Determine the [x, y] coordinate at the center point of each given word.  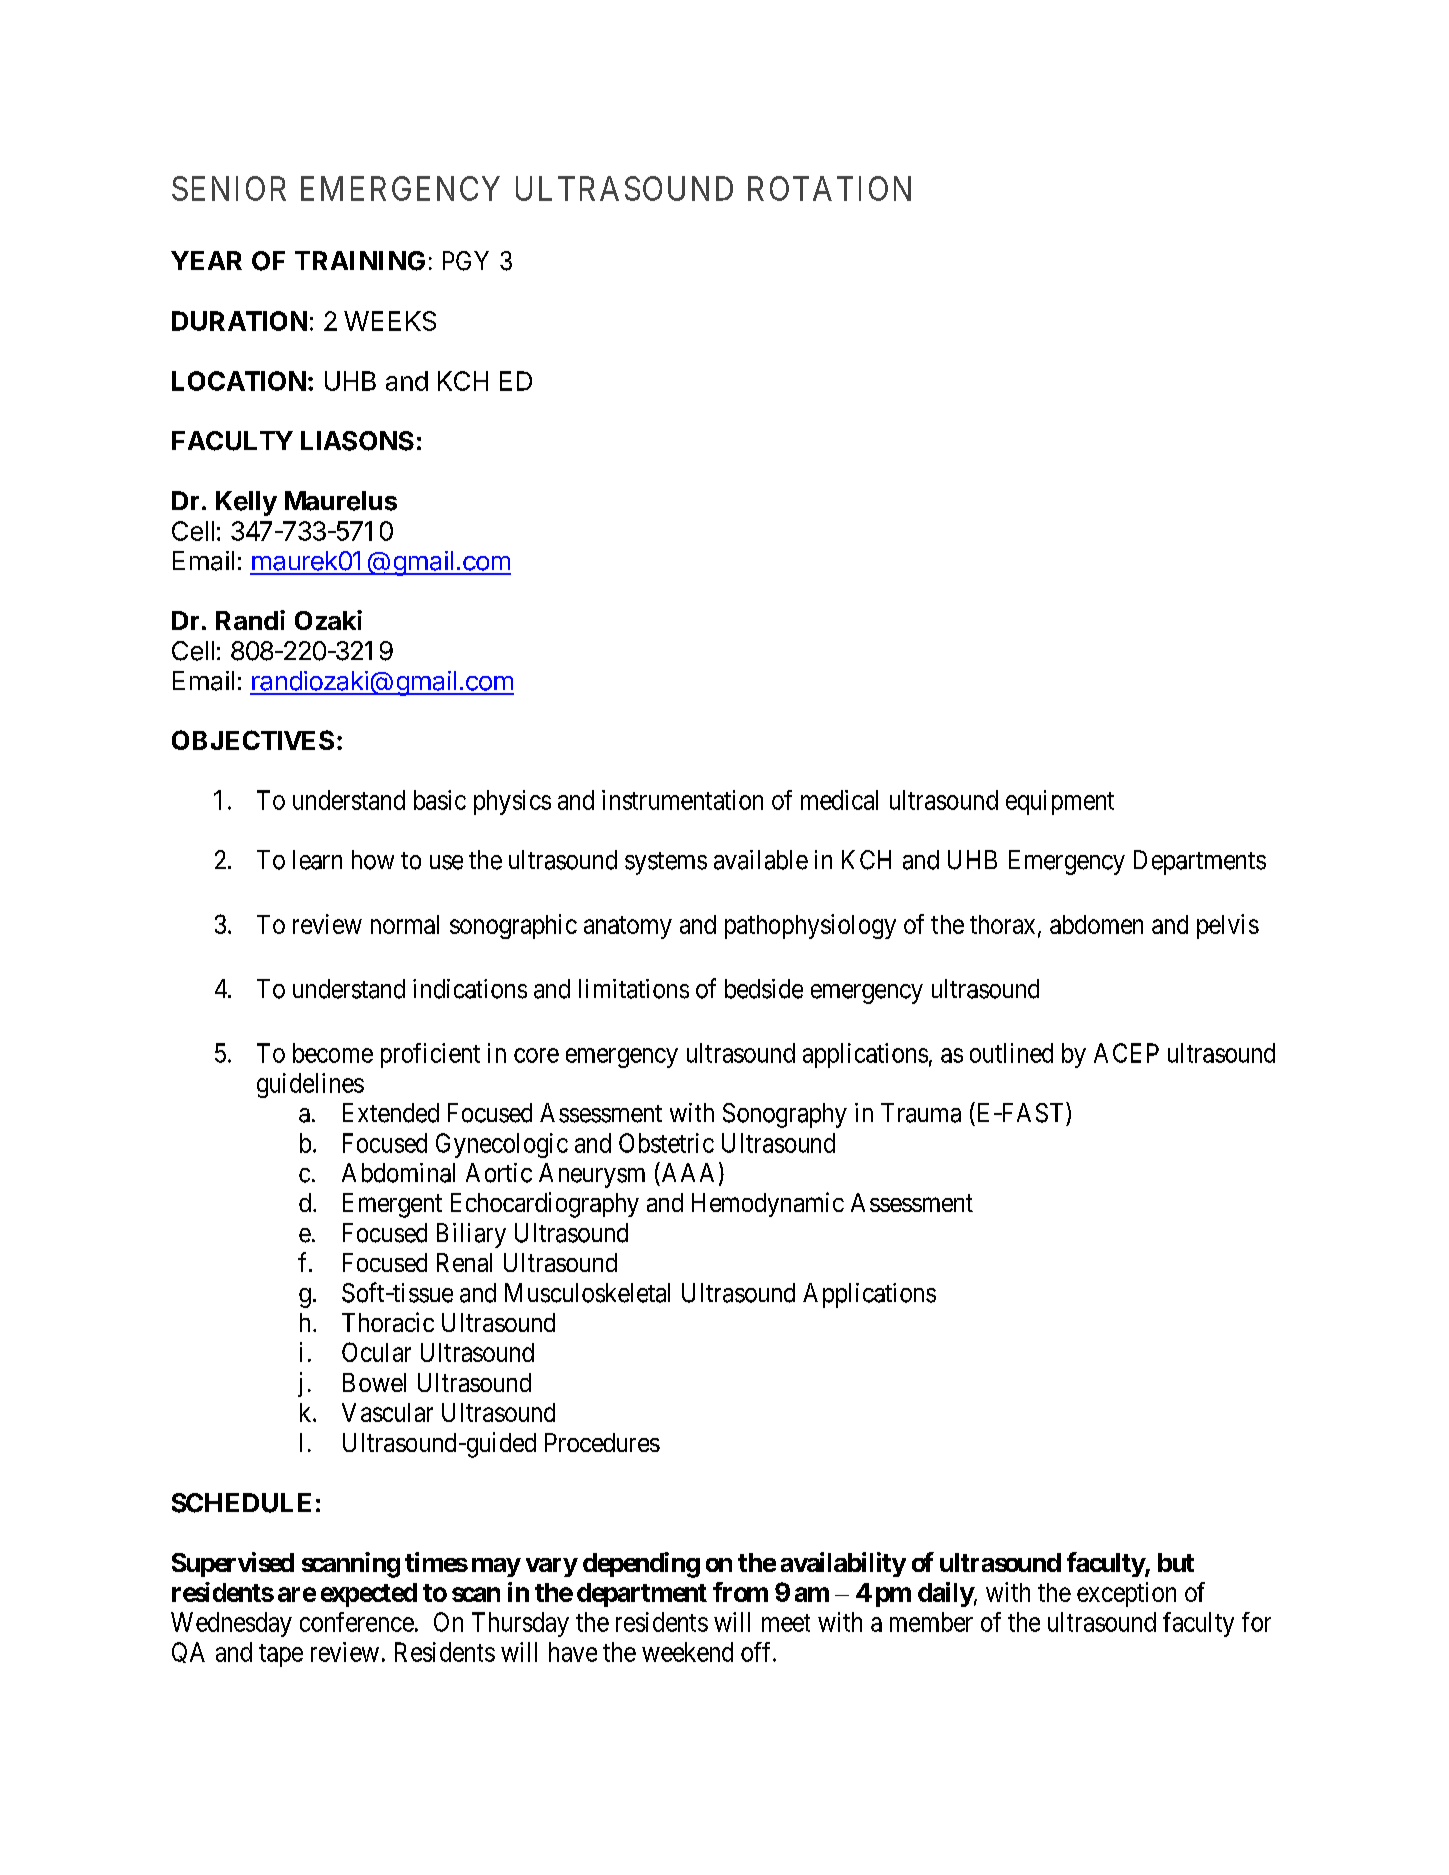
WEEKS [390, 321]
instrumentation [682, 800]
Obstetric [666, 1143]
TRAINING [360, 261]
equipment [1060, 802]
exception [1126, 1594]
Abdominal [398, 1173]
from [740, 1592]
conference [357, 1622]
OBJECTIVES [253, 740]
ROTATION [829, 188]
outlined [1011, 1053]
